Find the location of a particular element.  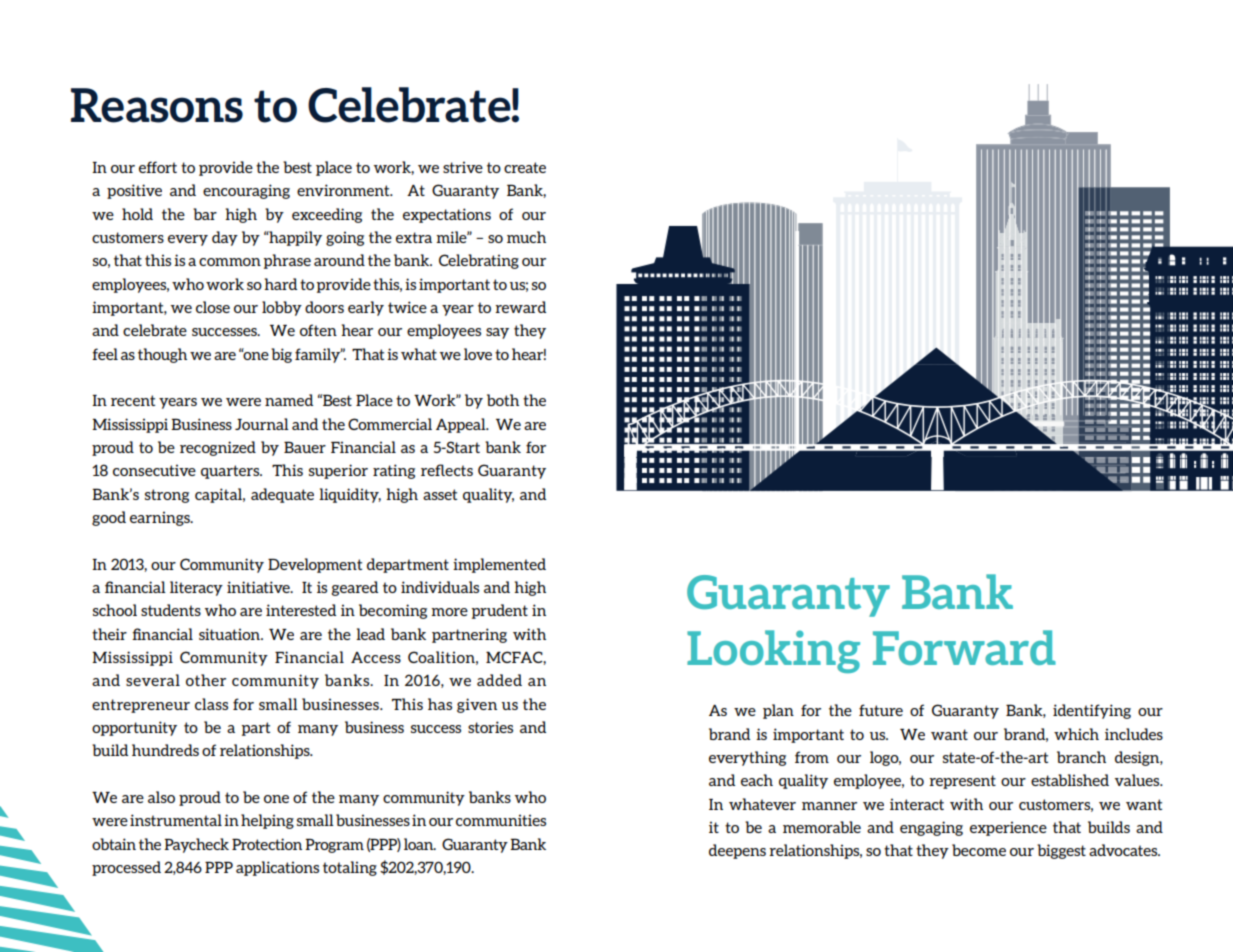

Paycheck is located at coordinates (196, 845).
